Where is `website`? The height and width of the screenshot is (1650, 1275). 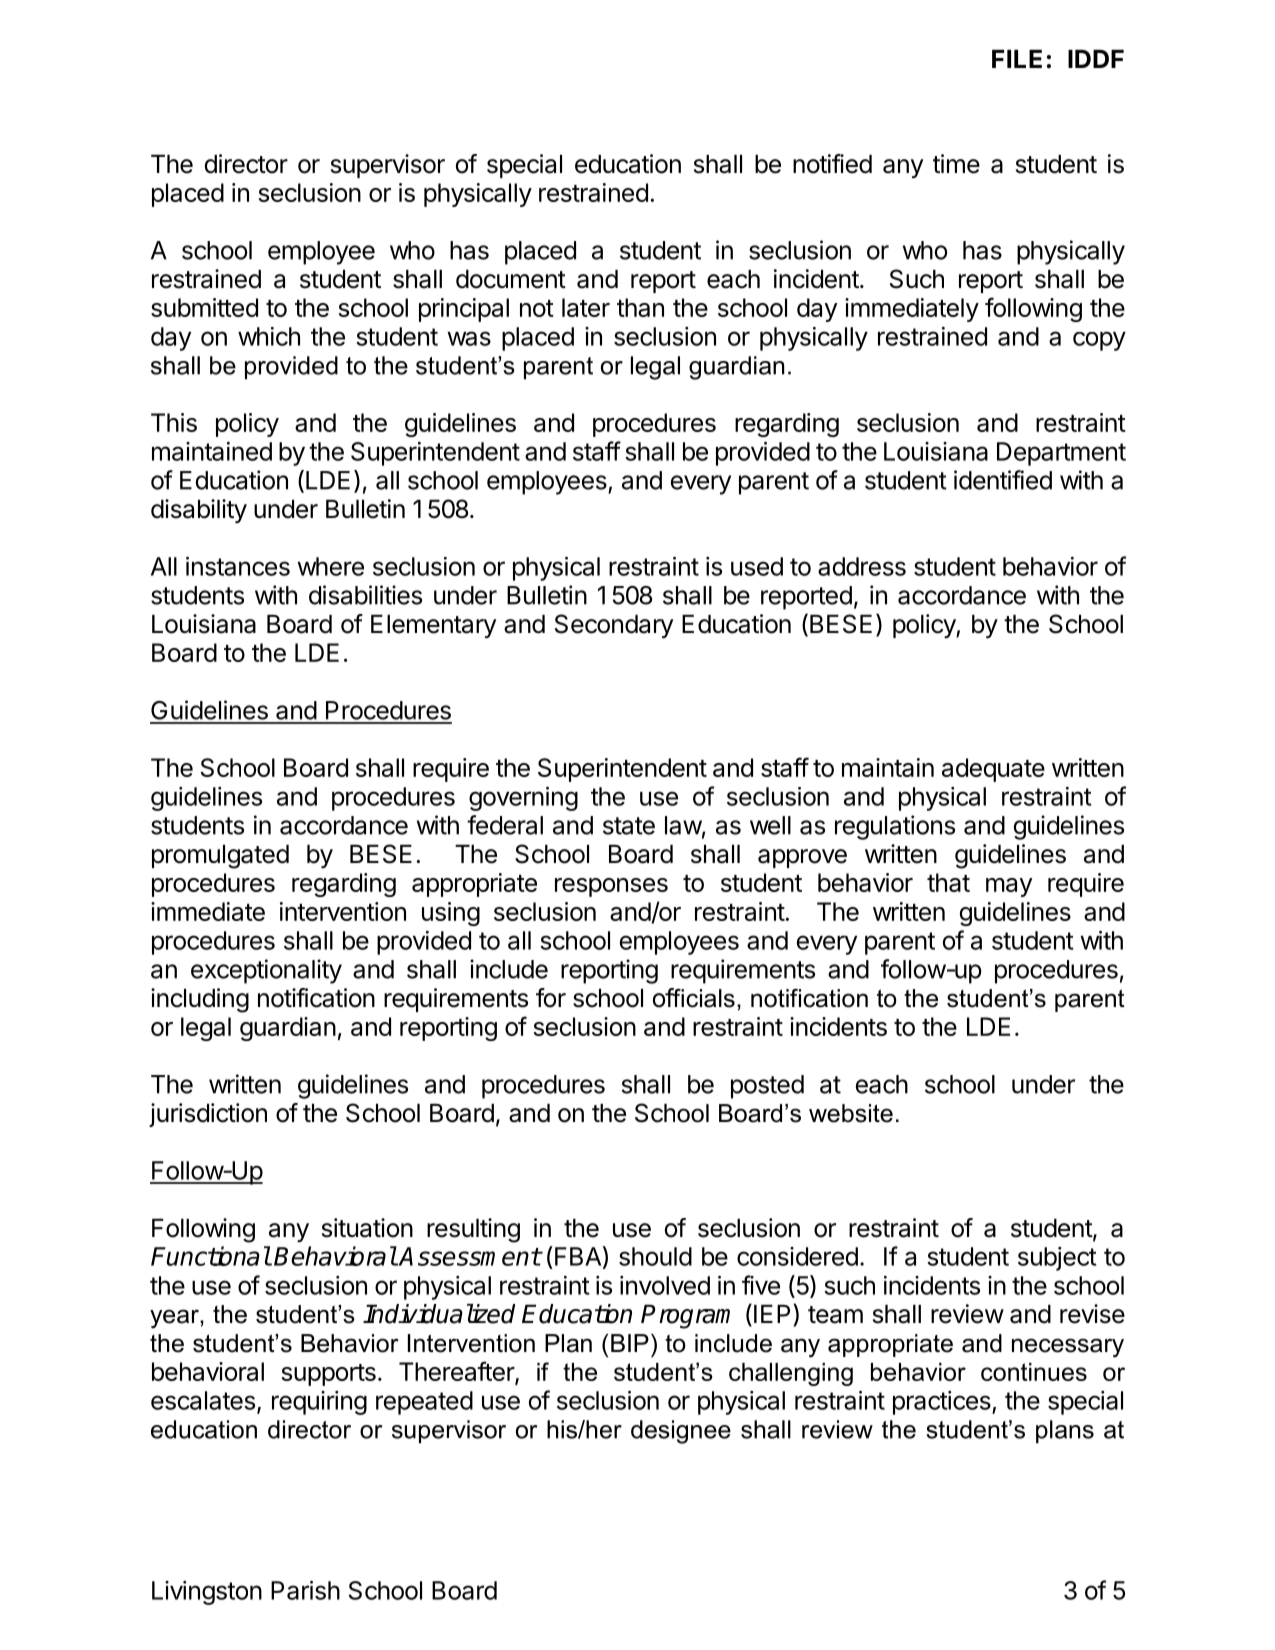
website is located at coordinates (851, 1113).
